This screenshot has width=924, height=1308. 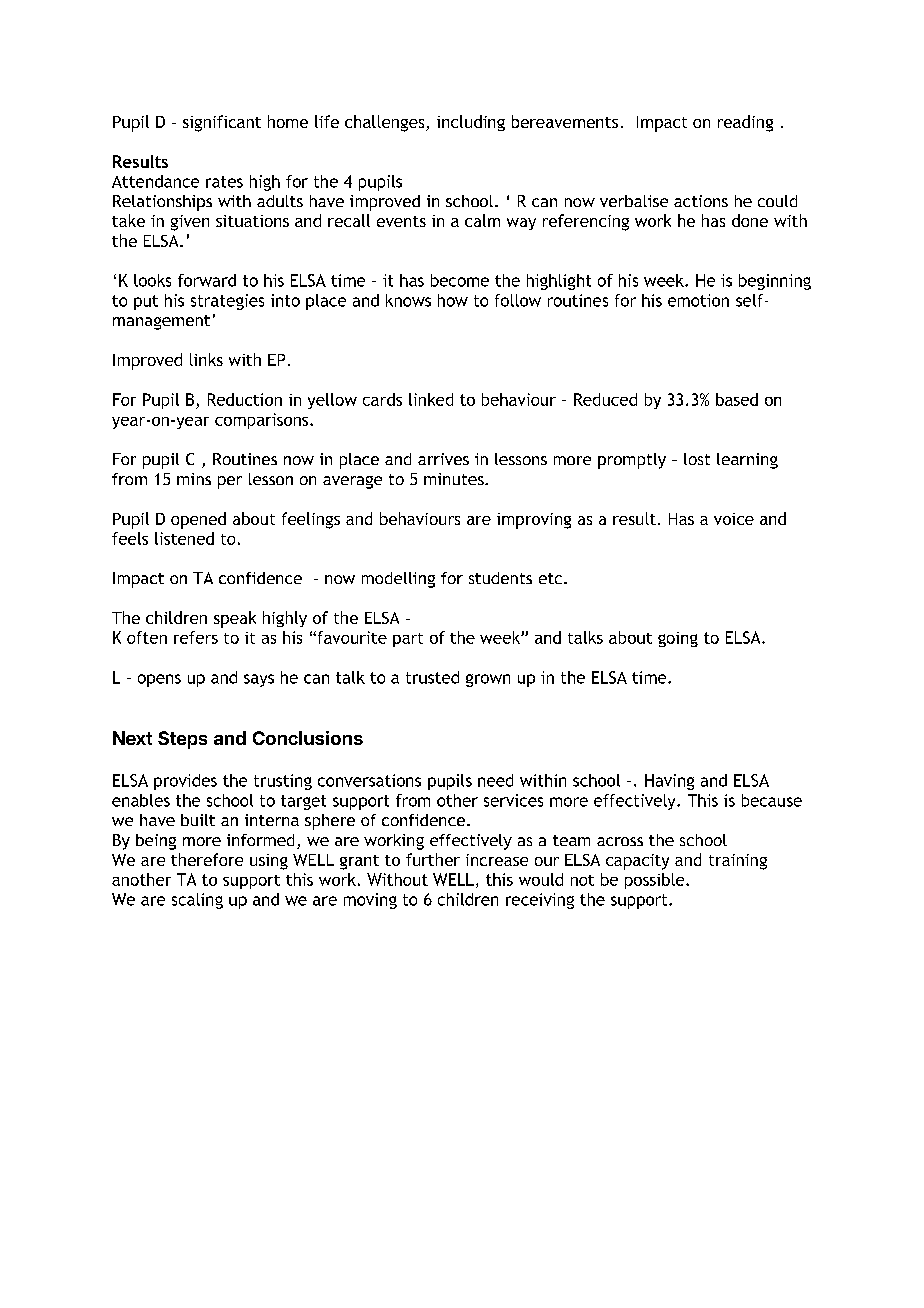 I want to click on possible, so click(x=656, y=881).
